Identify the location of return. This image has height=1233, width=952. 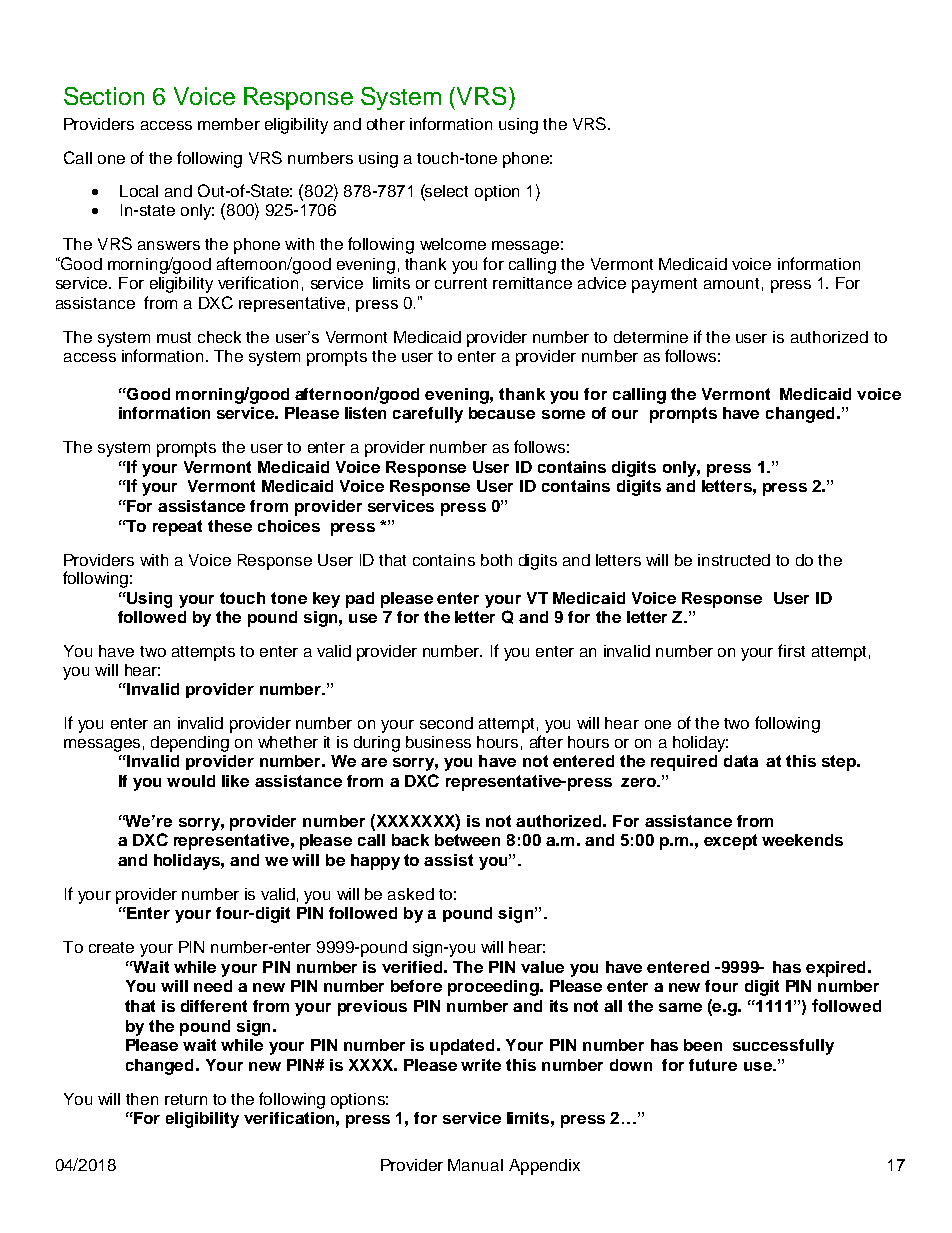
(186, 1099).
